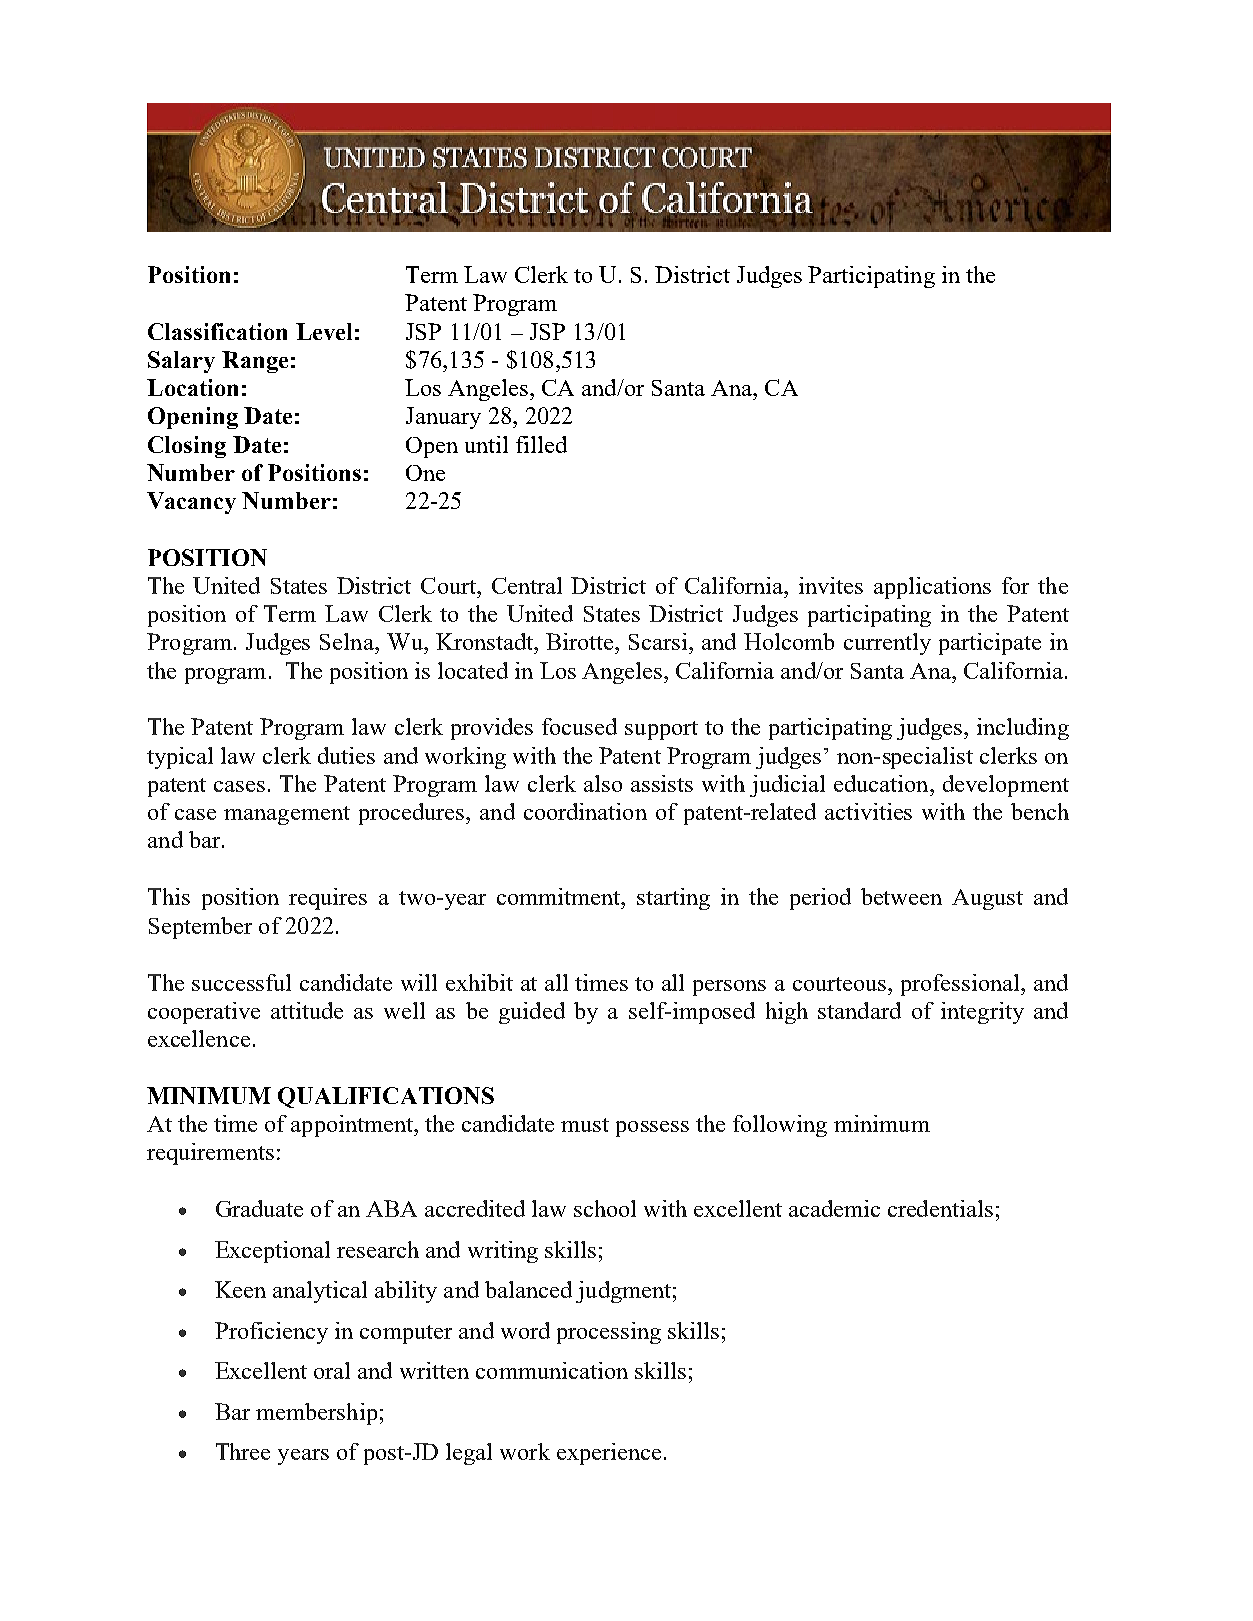 This image has width=1253, height=1621. What do you see at coordinates (346, 755) in the image?
I see `duties` at bounding box center [346, 755].
